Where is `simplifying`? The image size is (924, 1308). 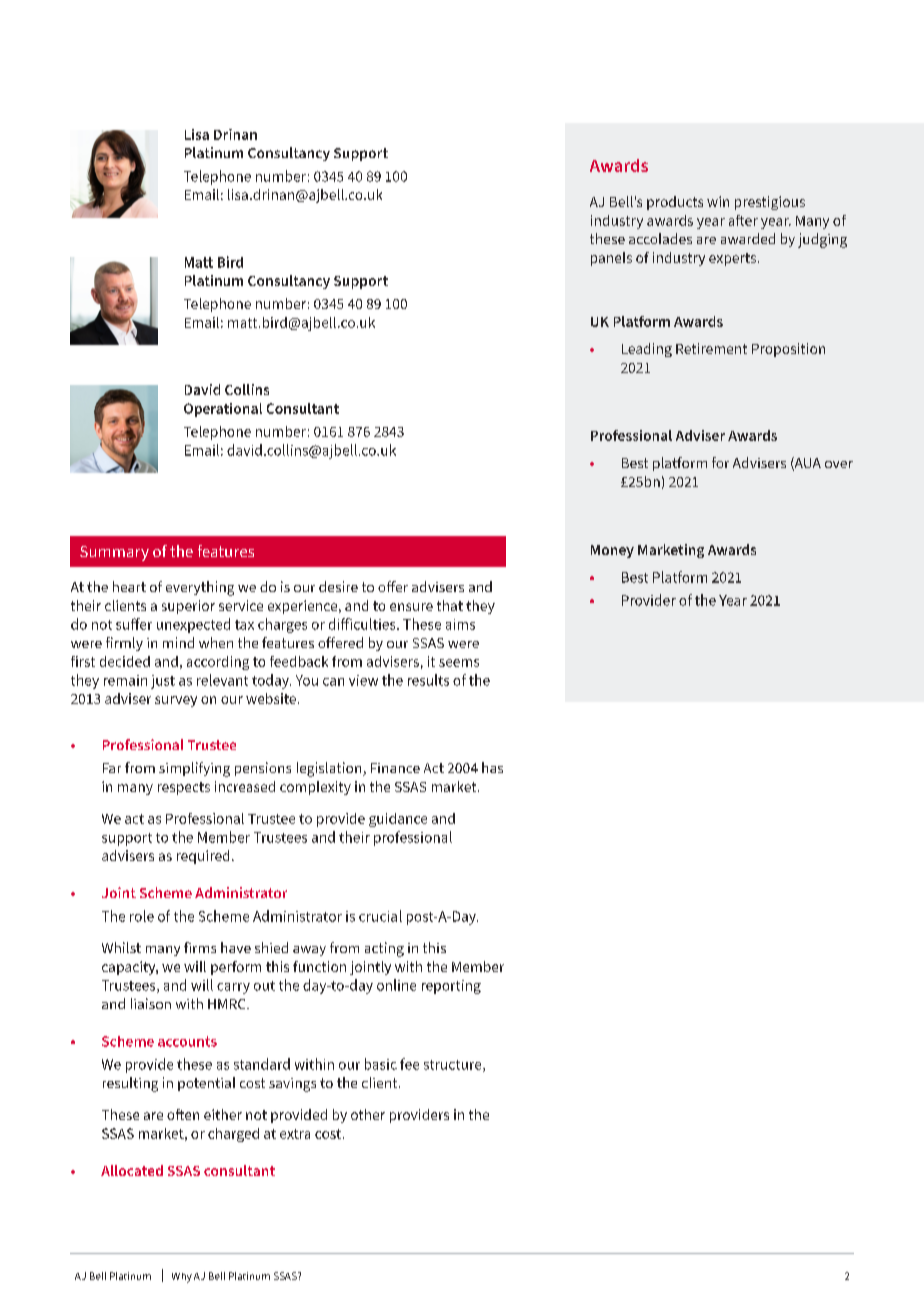
simplifying is located at coordinates (194, 769).
